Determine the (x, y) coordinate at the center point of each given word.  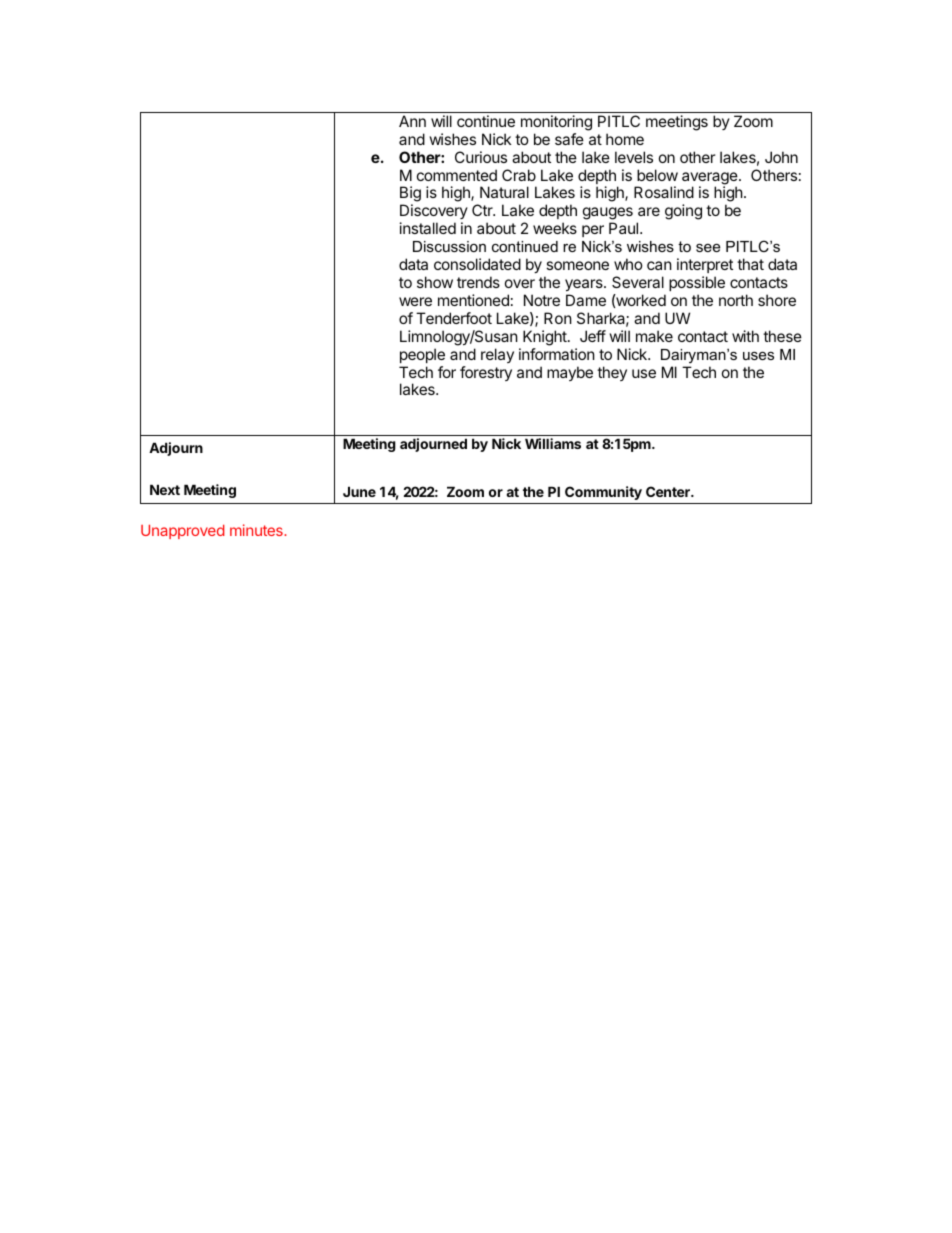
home (625, 139)
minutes (257, 530)
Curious (481, 157)
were (415, 301)
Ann (412, 121)
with (745, 336)
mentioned (473, 300)
